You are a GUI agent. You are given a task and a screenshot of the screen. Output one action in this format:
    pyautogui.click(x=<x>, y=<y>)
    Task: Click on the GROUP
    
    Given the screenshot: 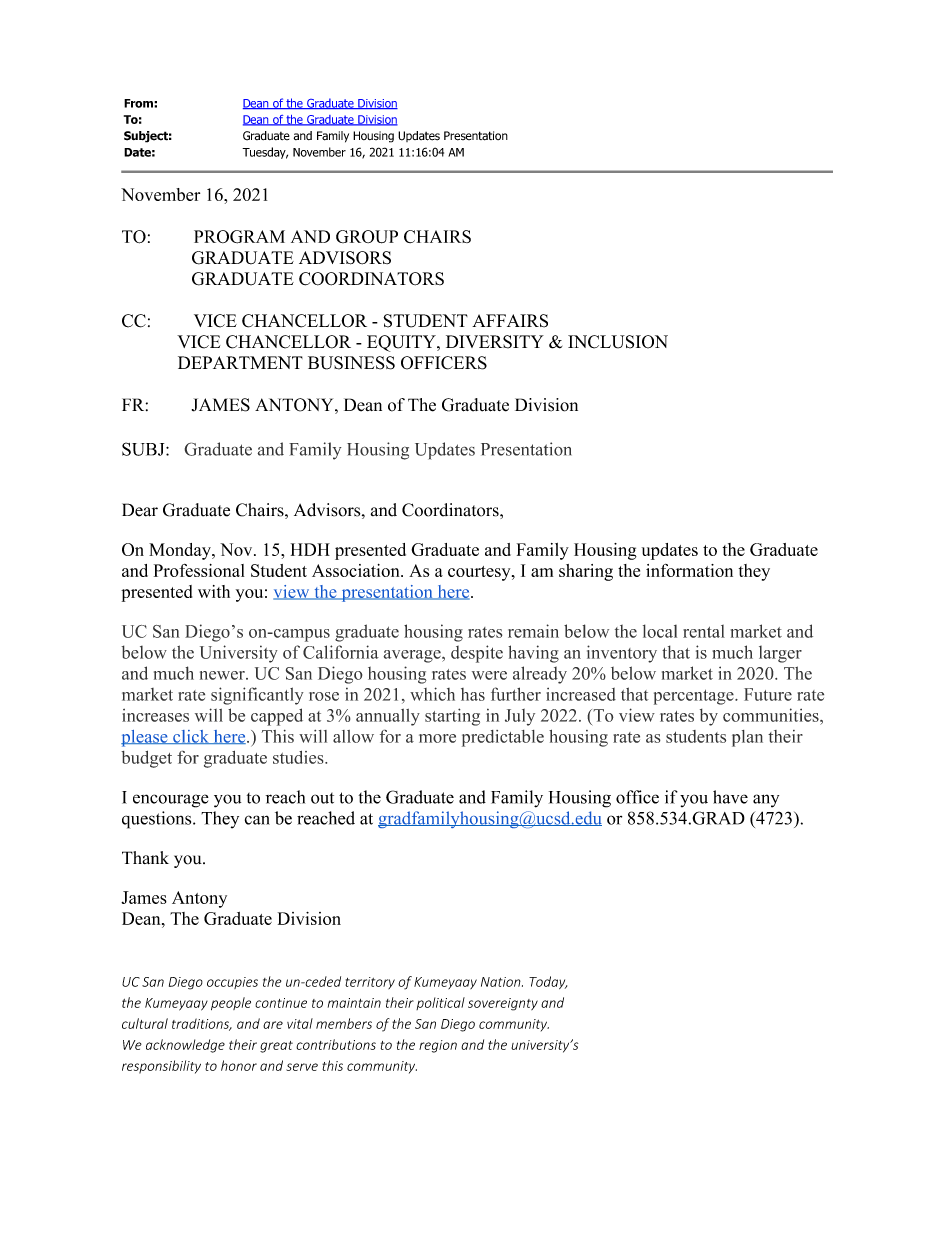 What is the action you would take?
    pyautogui.click(x=367, y=237)
